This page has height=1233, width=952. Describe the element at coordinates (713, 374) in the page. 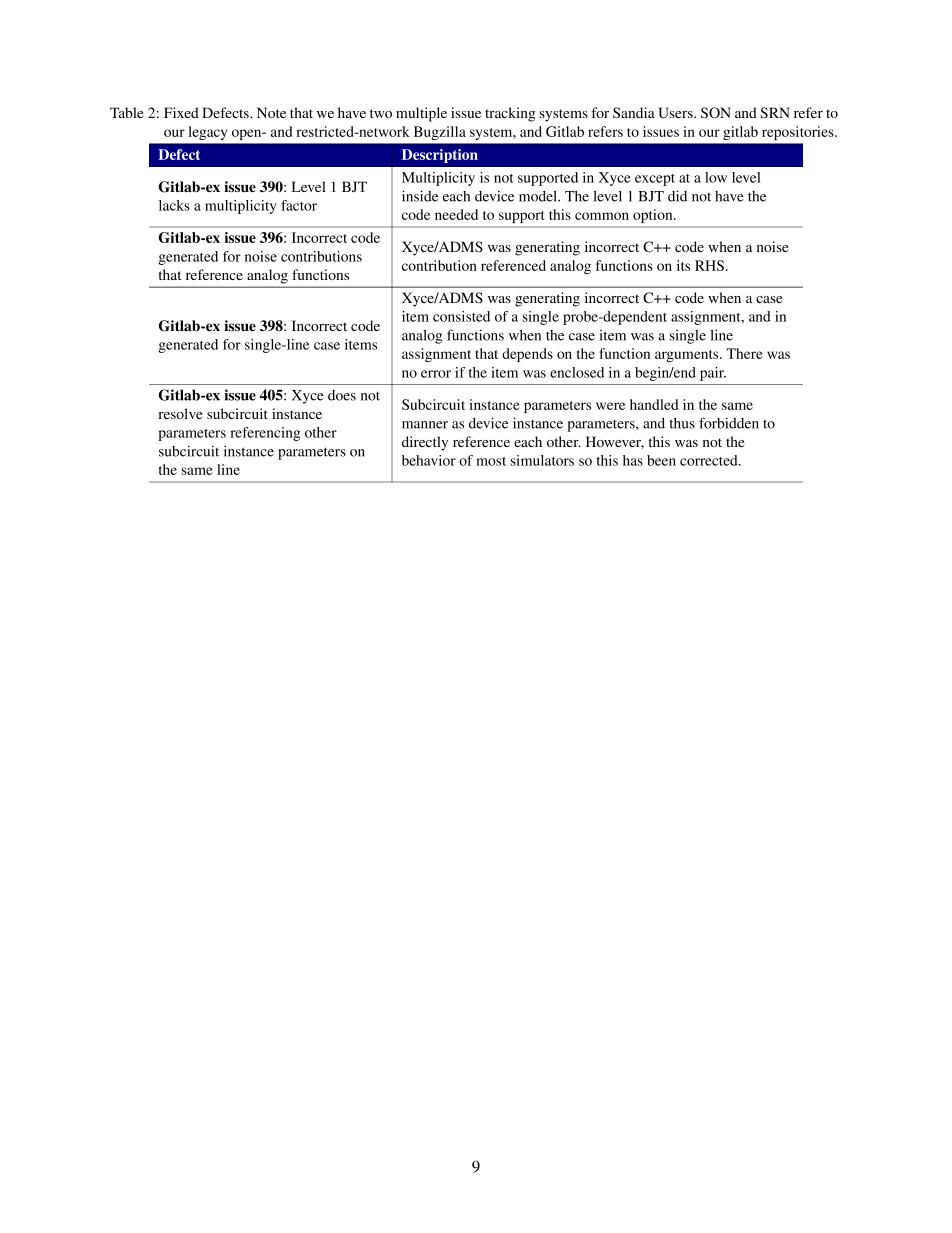

I see `pair` at that location.
